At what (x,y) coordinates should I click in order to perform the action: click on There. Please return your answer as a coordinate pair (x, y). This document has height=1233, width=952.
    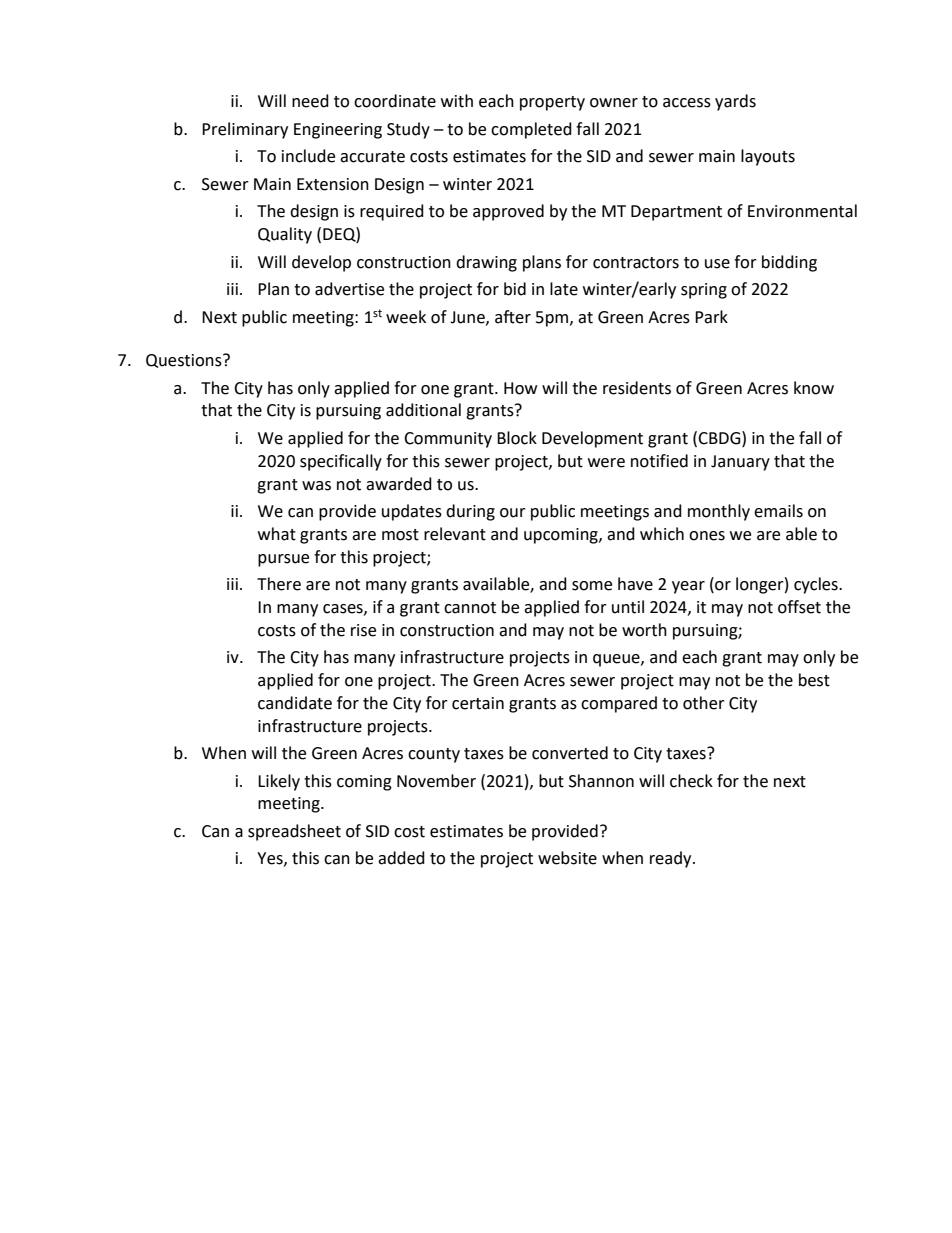
    Looking at the image, I should click on (279, 584).
